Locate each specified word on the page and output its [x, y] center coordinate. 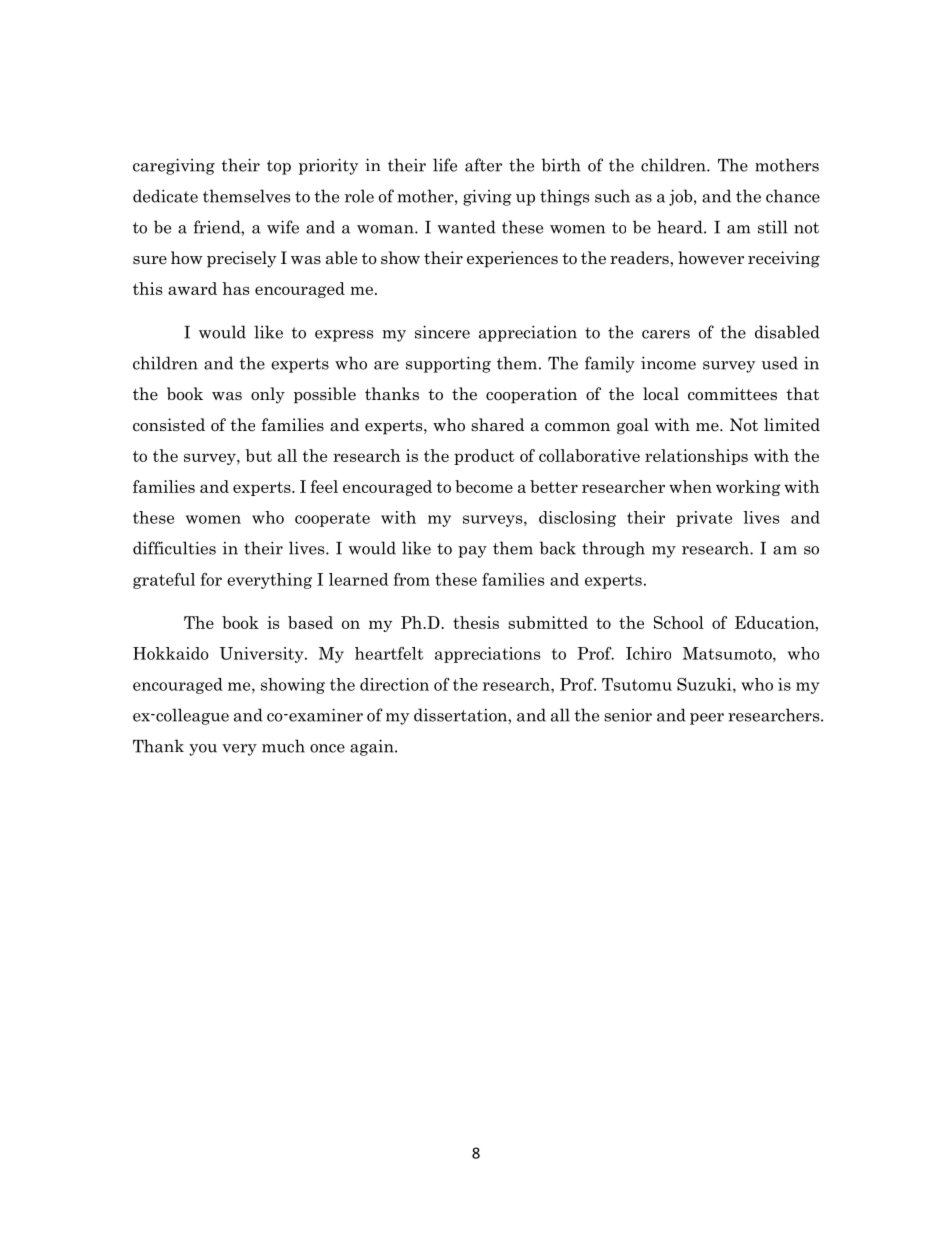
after [483, 165]
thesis [476, 622]
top [279, 167]
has [235, 288]
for [211, 579]
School [679, 622]
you [203, 750]
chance [793, 196]
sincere [442, 332]
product [484, 457]
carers [666, 334]
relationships [696, 457]
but [258, 455]
